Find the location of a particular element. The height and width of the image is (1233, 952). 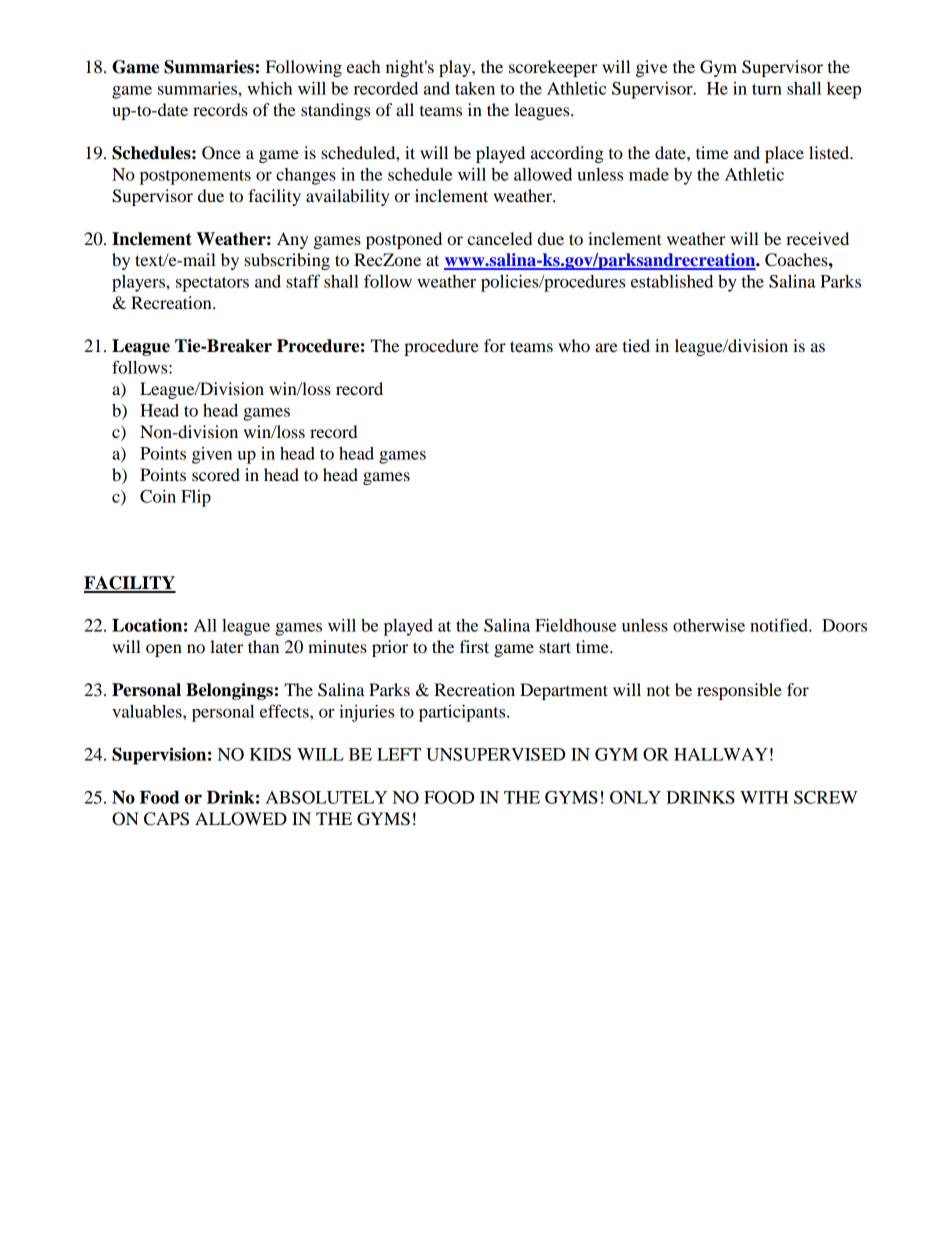

turn is located at coordinates (767, 89).
